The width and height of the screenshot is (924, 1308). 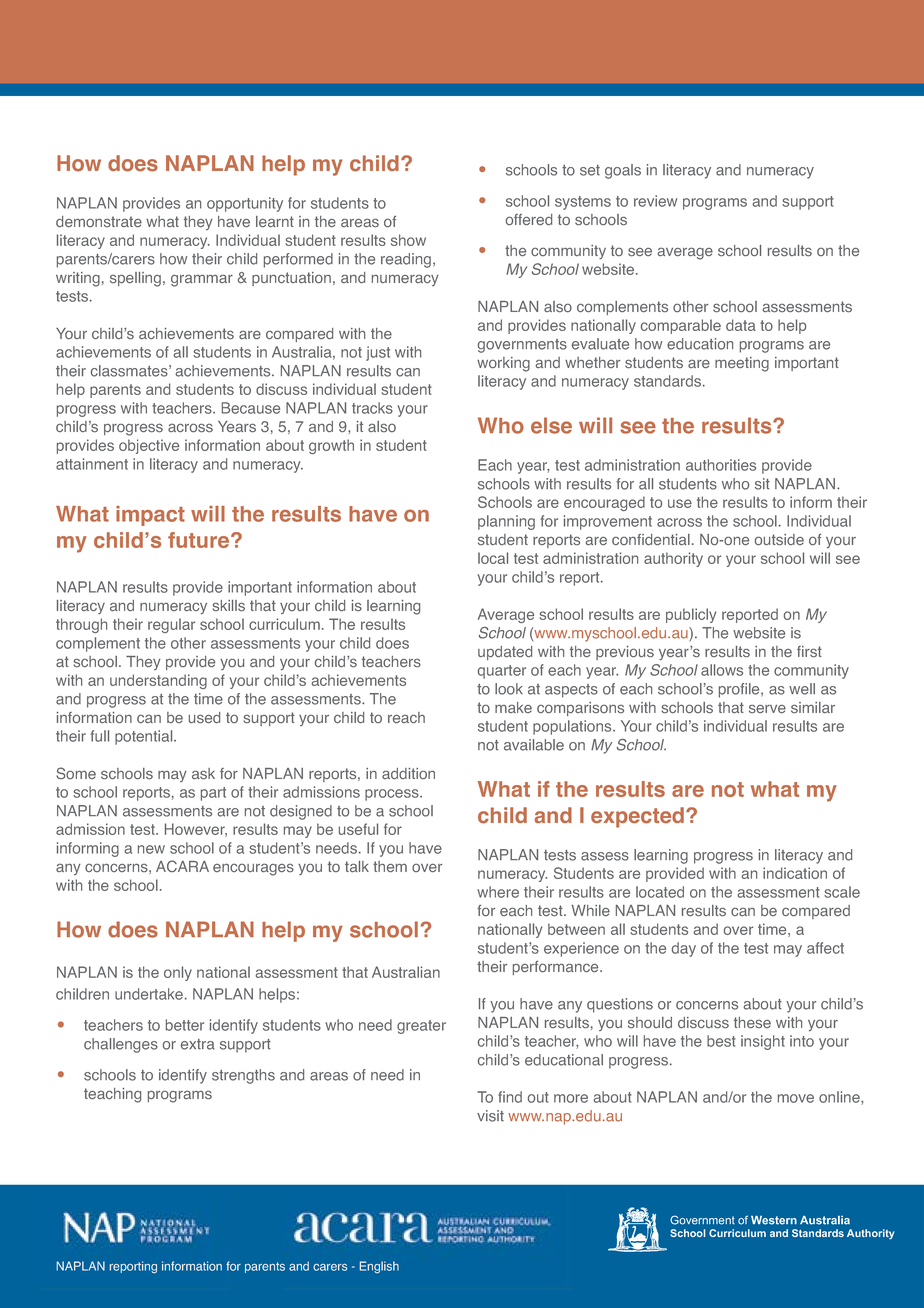 I want to click on review, so click(x=655, y=201).
